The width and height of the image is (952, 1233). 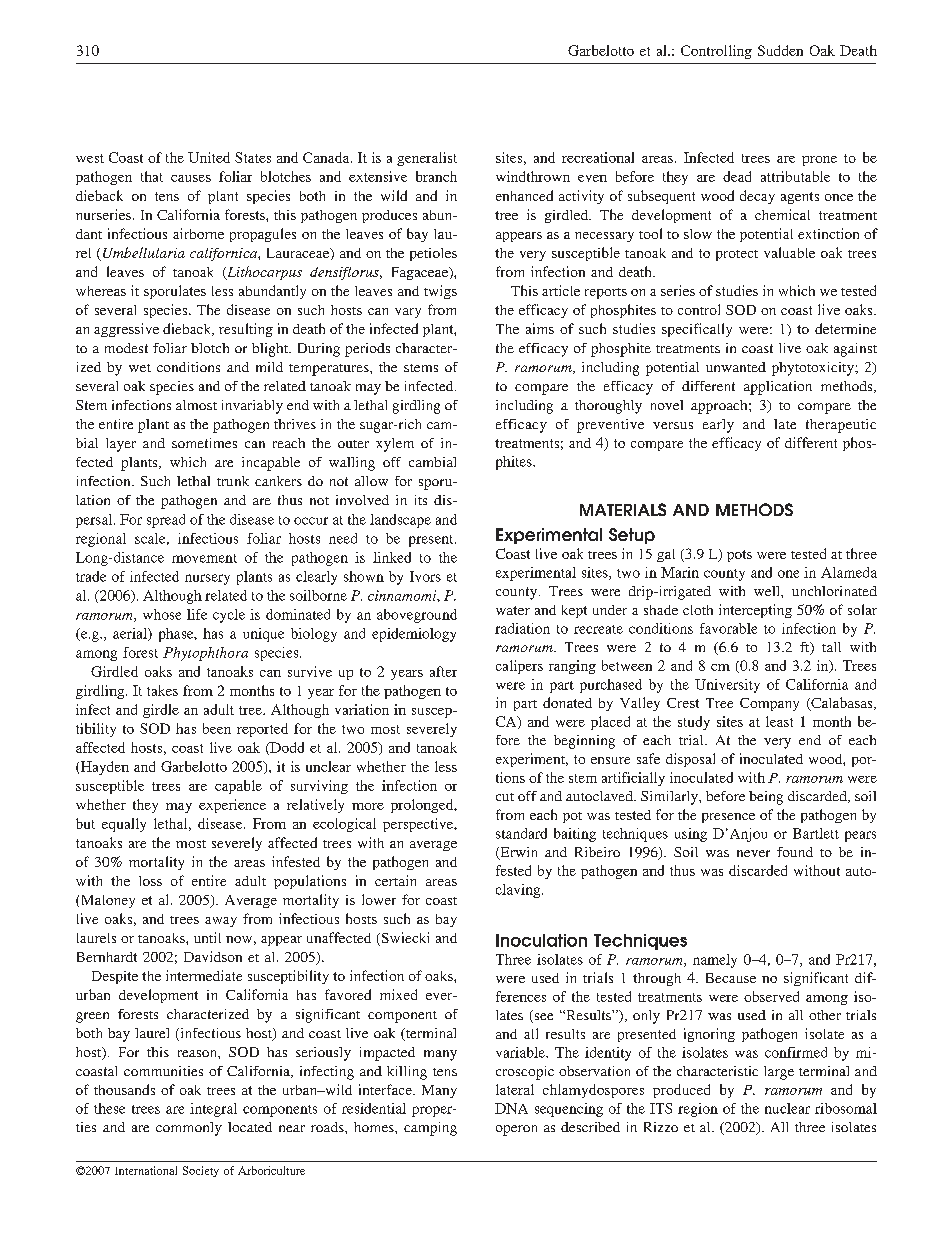 What do you see at coordinates (780, 50) in the image?
I see `Sudden` at bounding box center [780, 50].
